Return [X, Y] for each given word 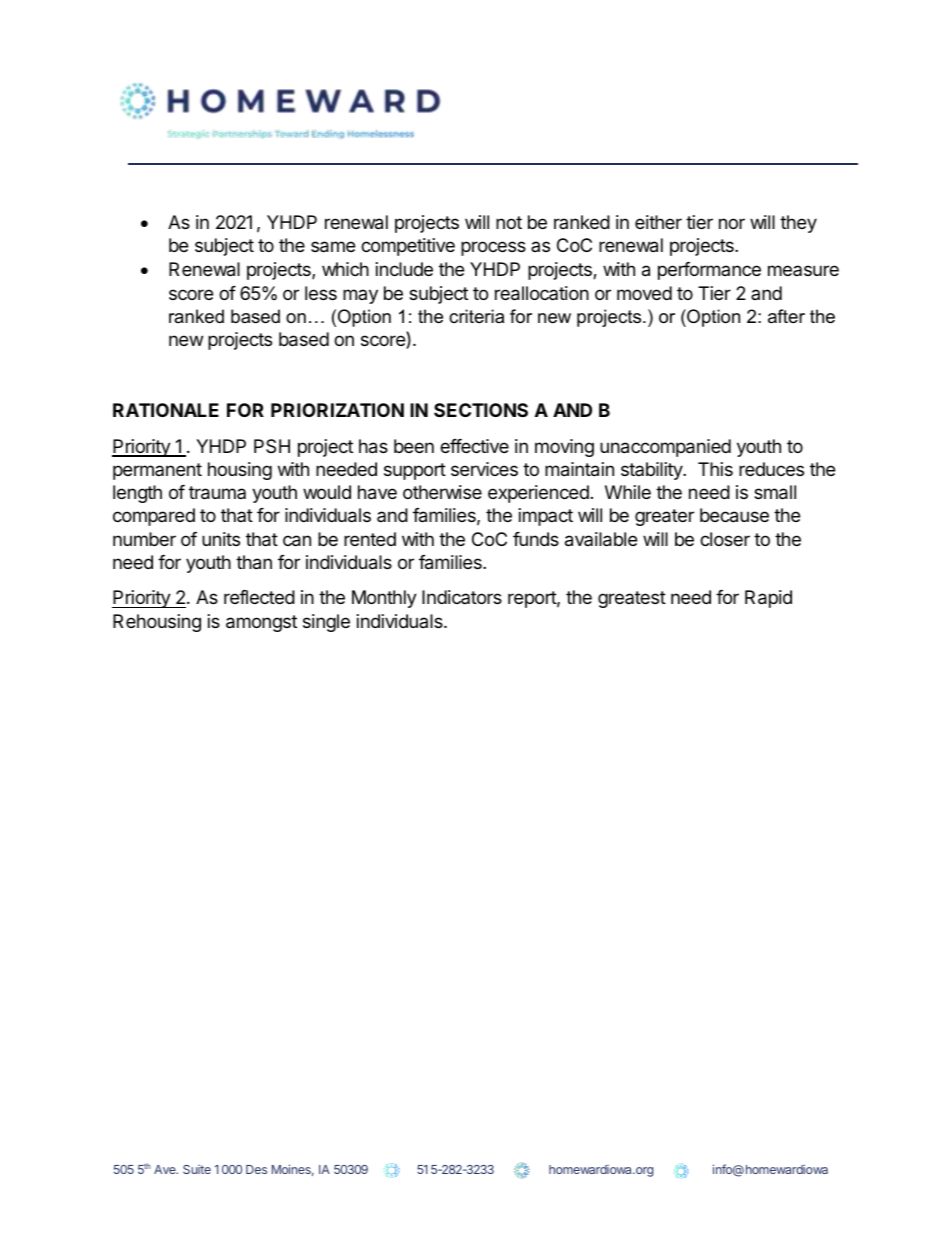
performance [709, 271]
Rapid [768, 599]
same [333, 247]
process [493, 248]
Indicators [462, 597]
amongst [261, 623]
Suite [197, 1169]
